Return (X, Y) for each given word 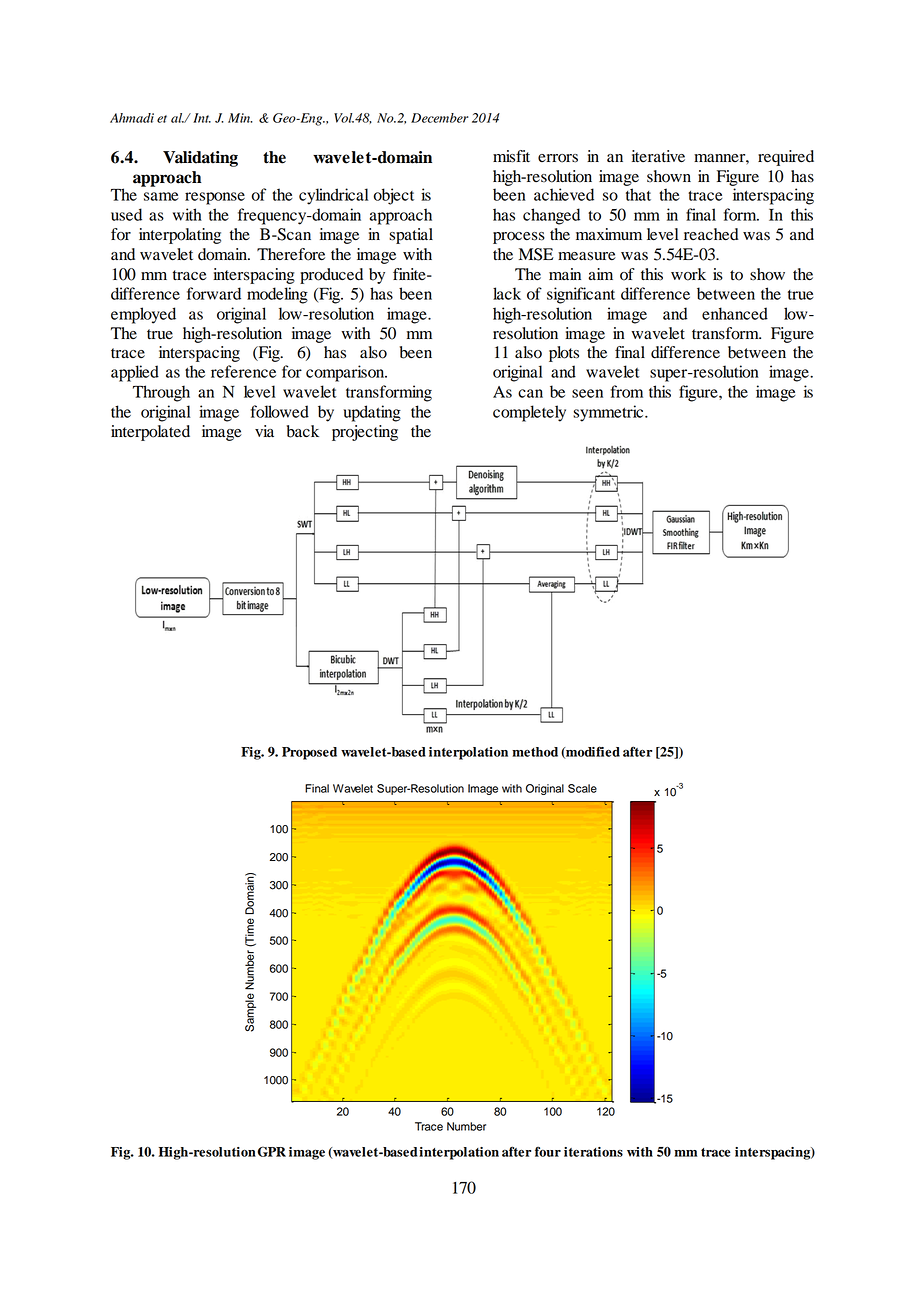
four (548, 1152)
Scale (582, 788)
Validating (200, 159)
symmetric (609, 413)
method (535, 752)
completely (529, 413)
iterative (658, 156)
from (627, 391)
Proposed (309, 753)
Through (161, 393)
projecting (365, 433)
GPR (271, 1151)
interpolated (150, 433)
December (439, 118)
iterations (593, 1152)
